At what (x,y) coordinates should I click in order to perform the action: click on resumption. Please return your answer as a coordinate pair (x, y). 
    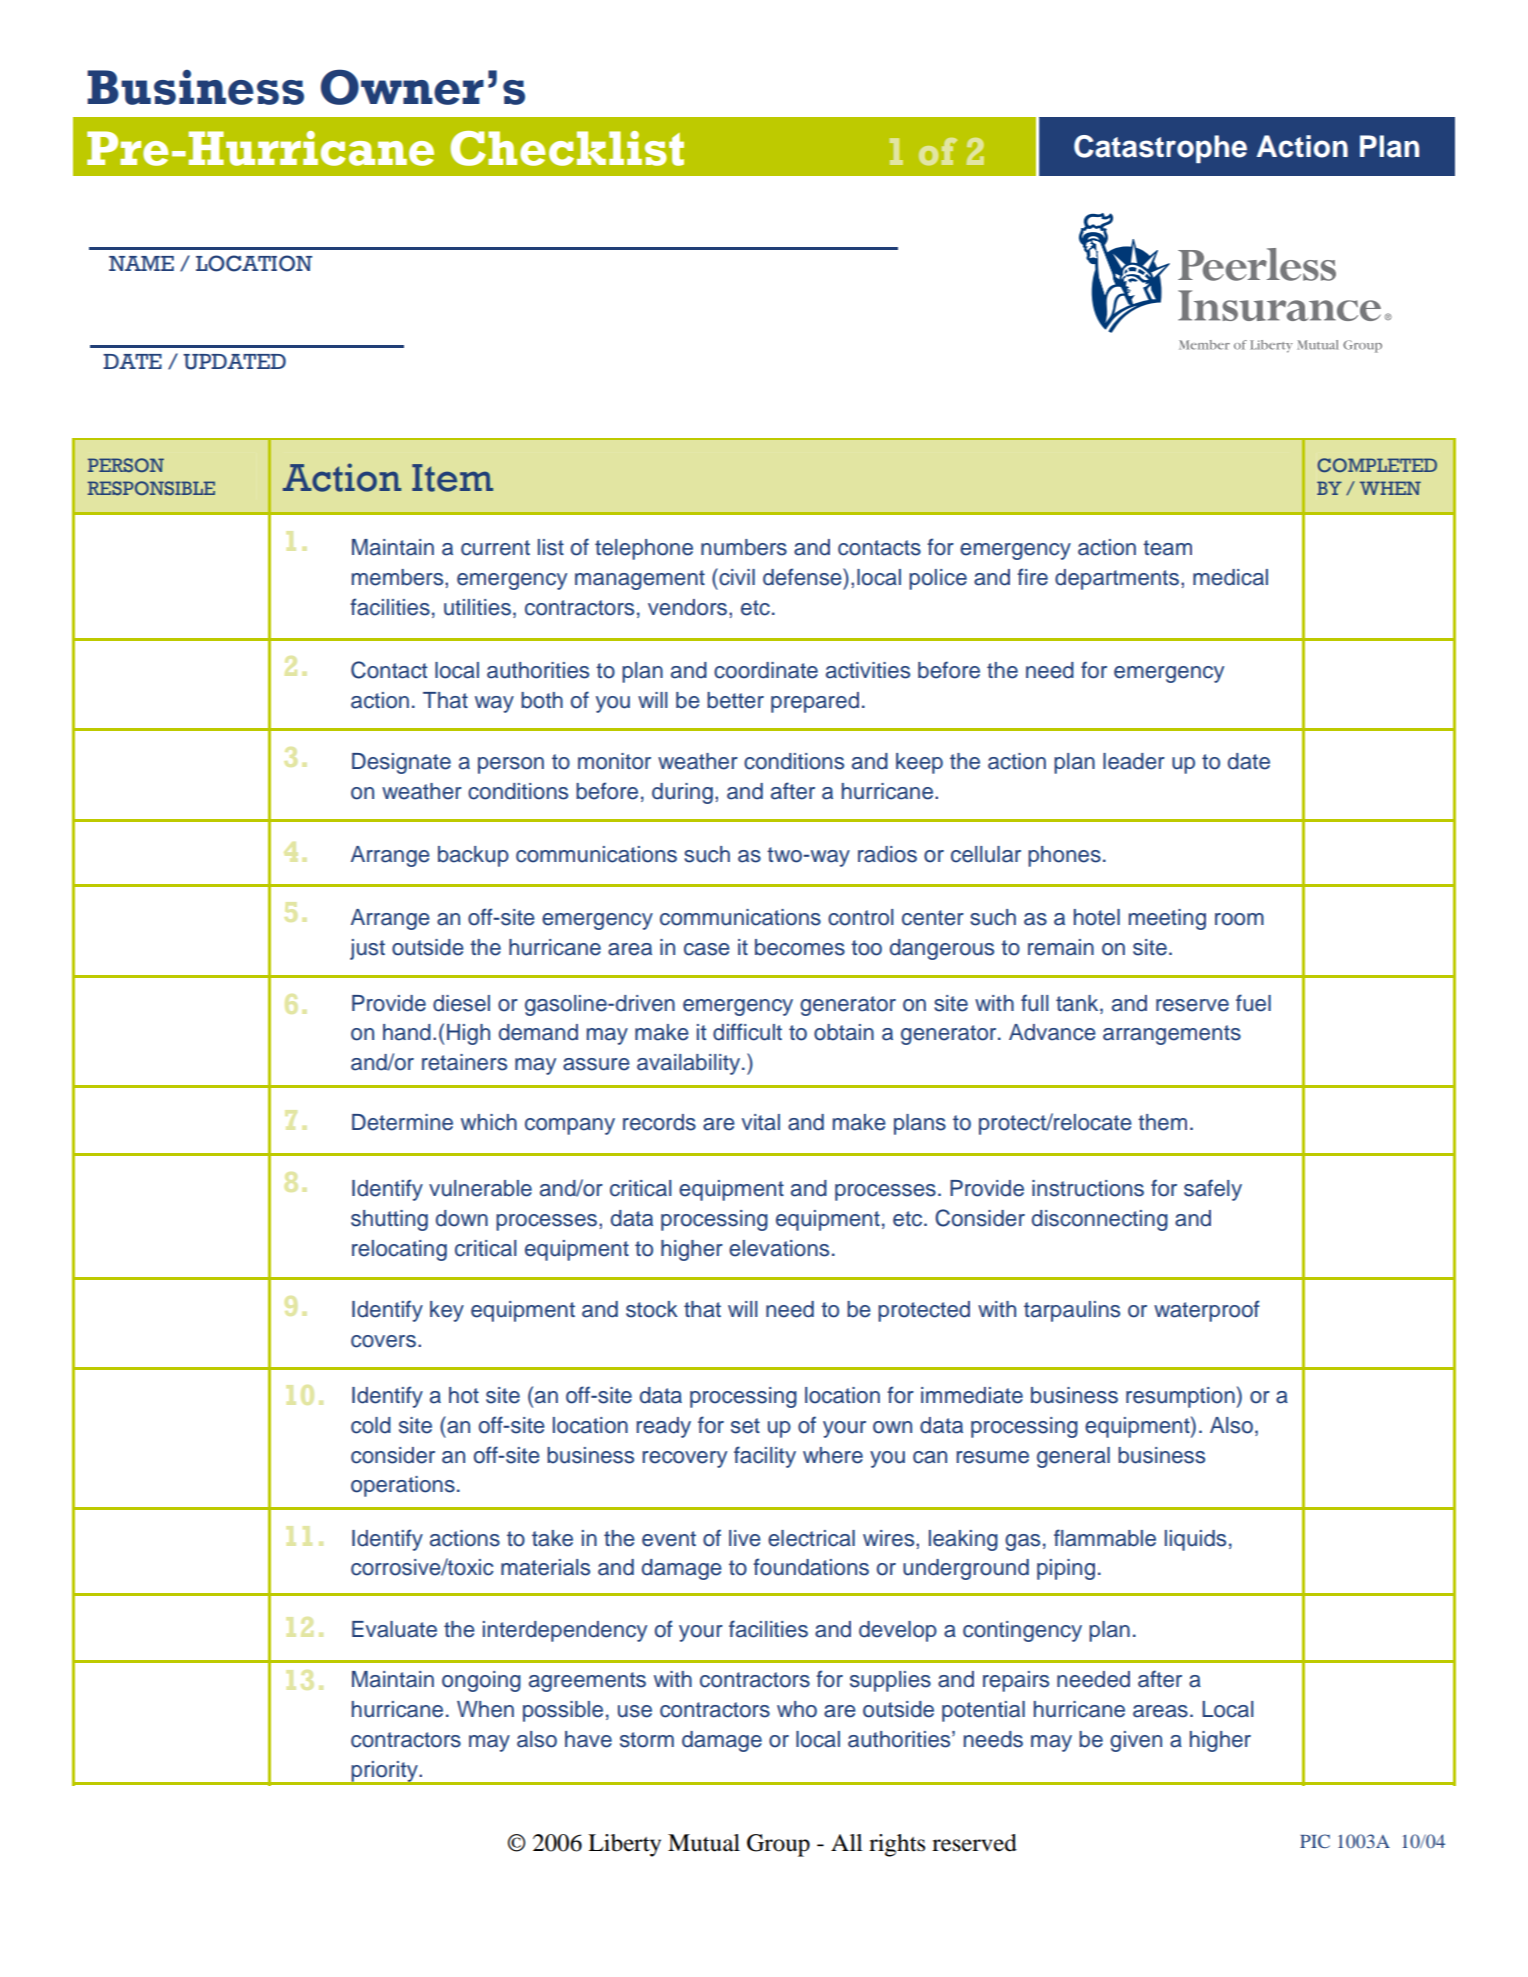
    Looking at the image, I should click on (1180, 1397).
